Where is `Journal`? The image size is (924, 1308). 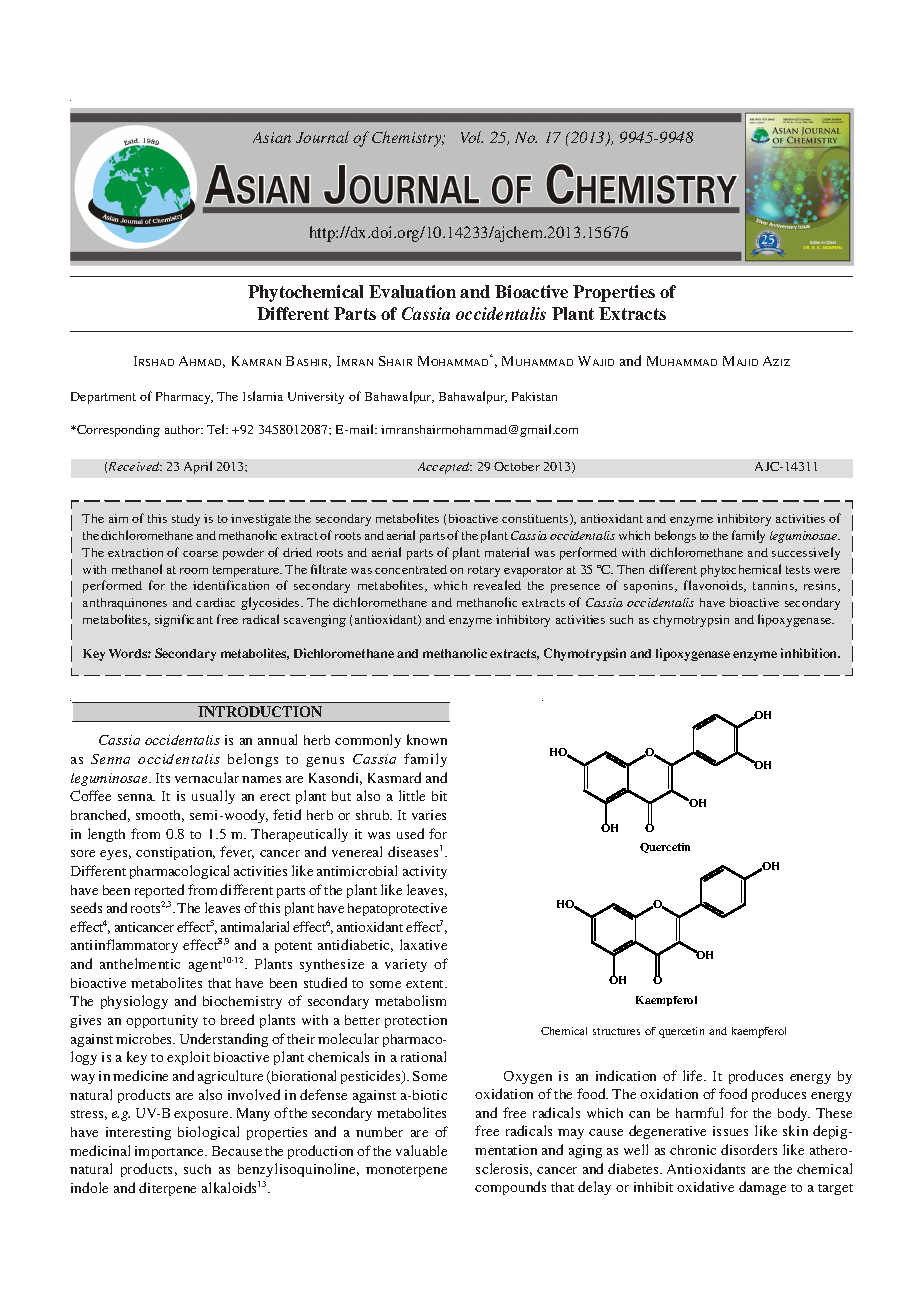 Journal is located at coordinates (322, 137).
